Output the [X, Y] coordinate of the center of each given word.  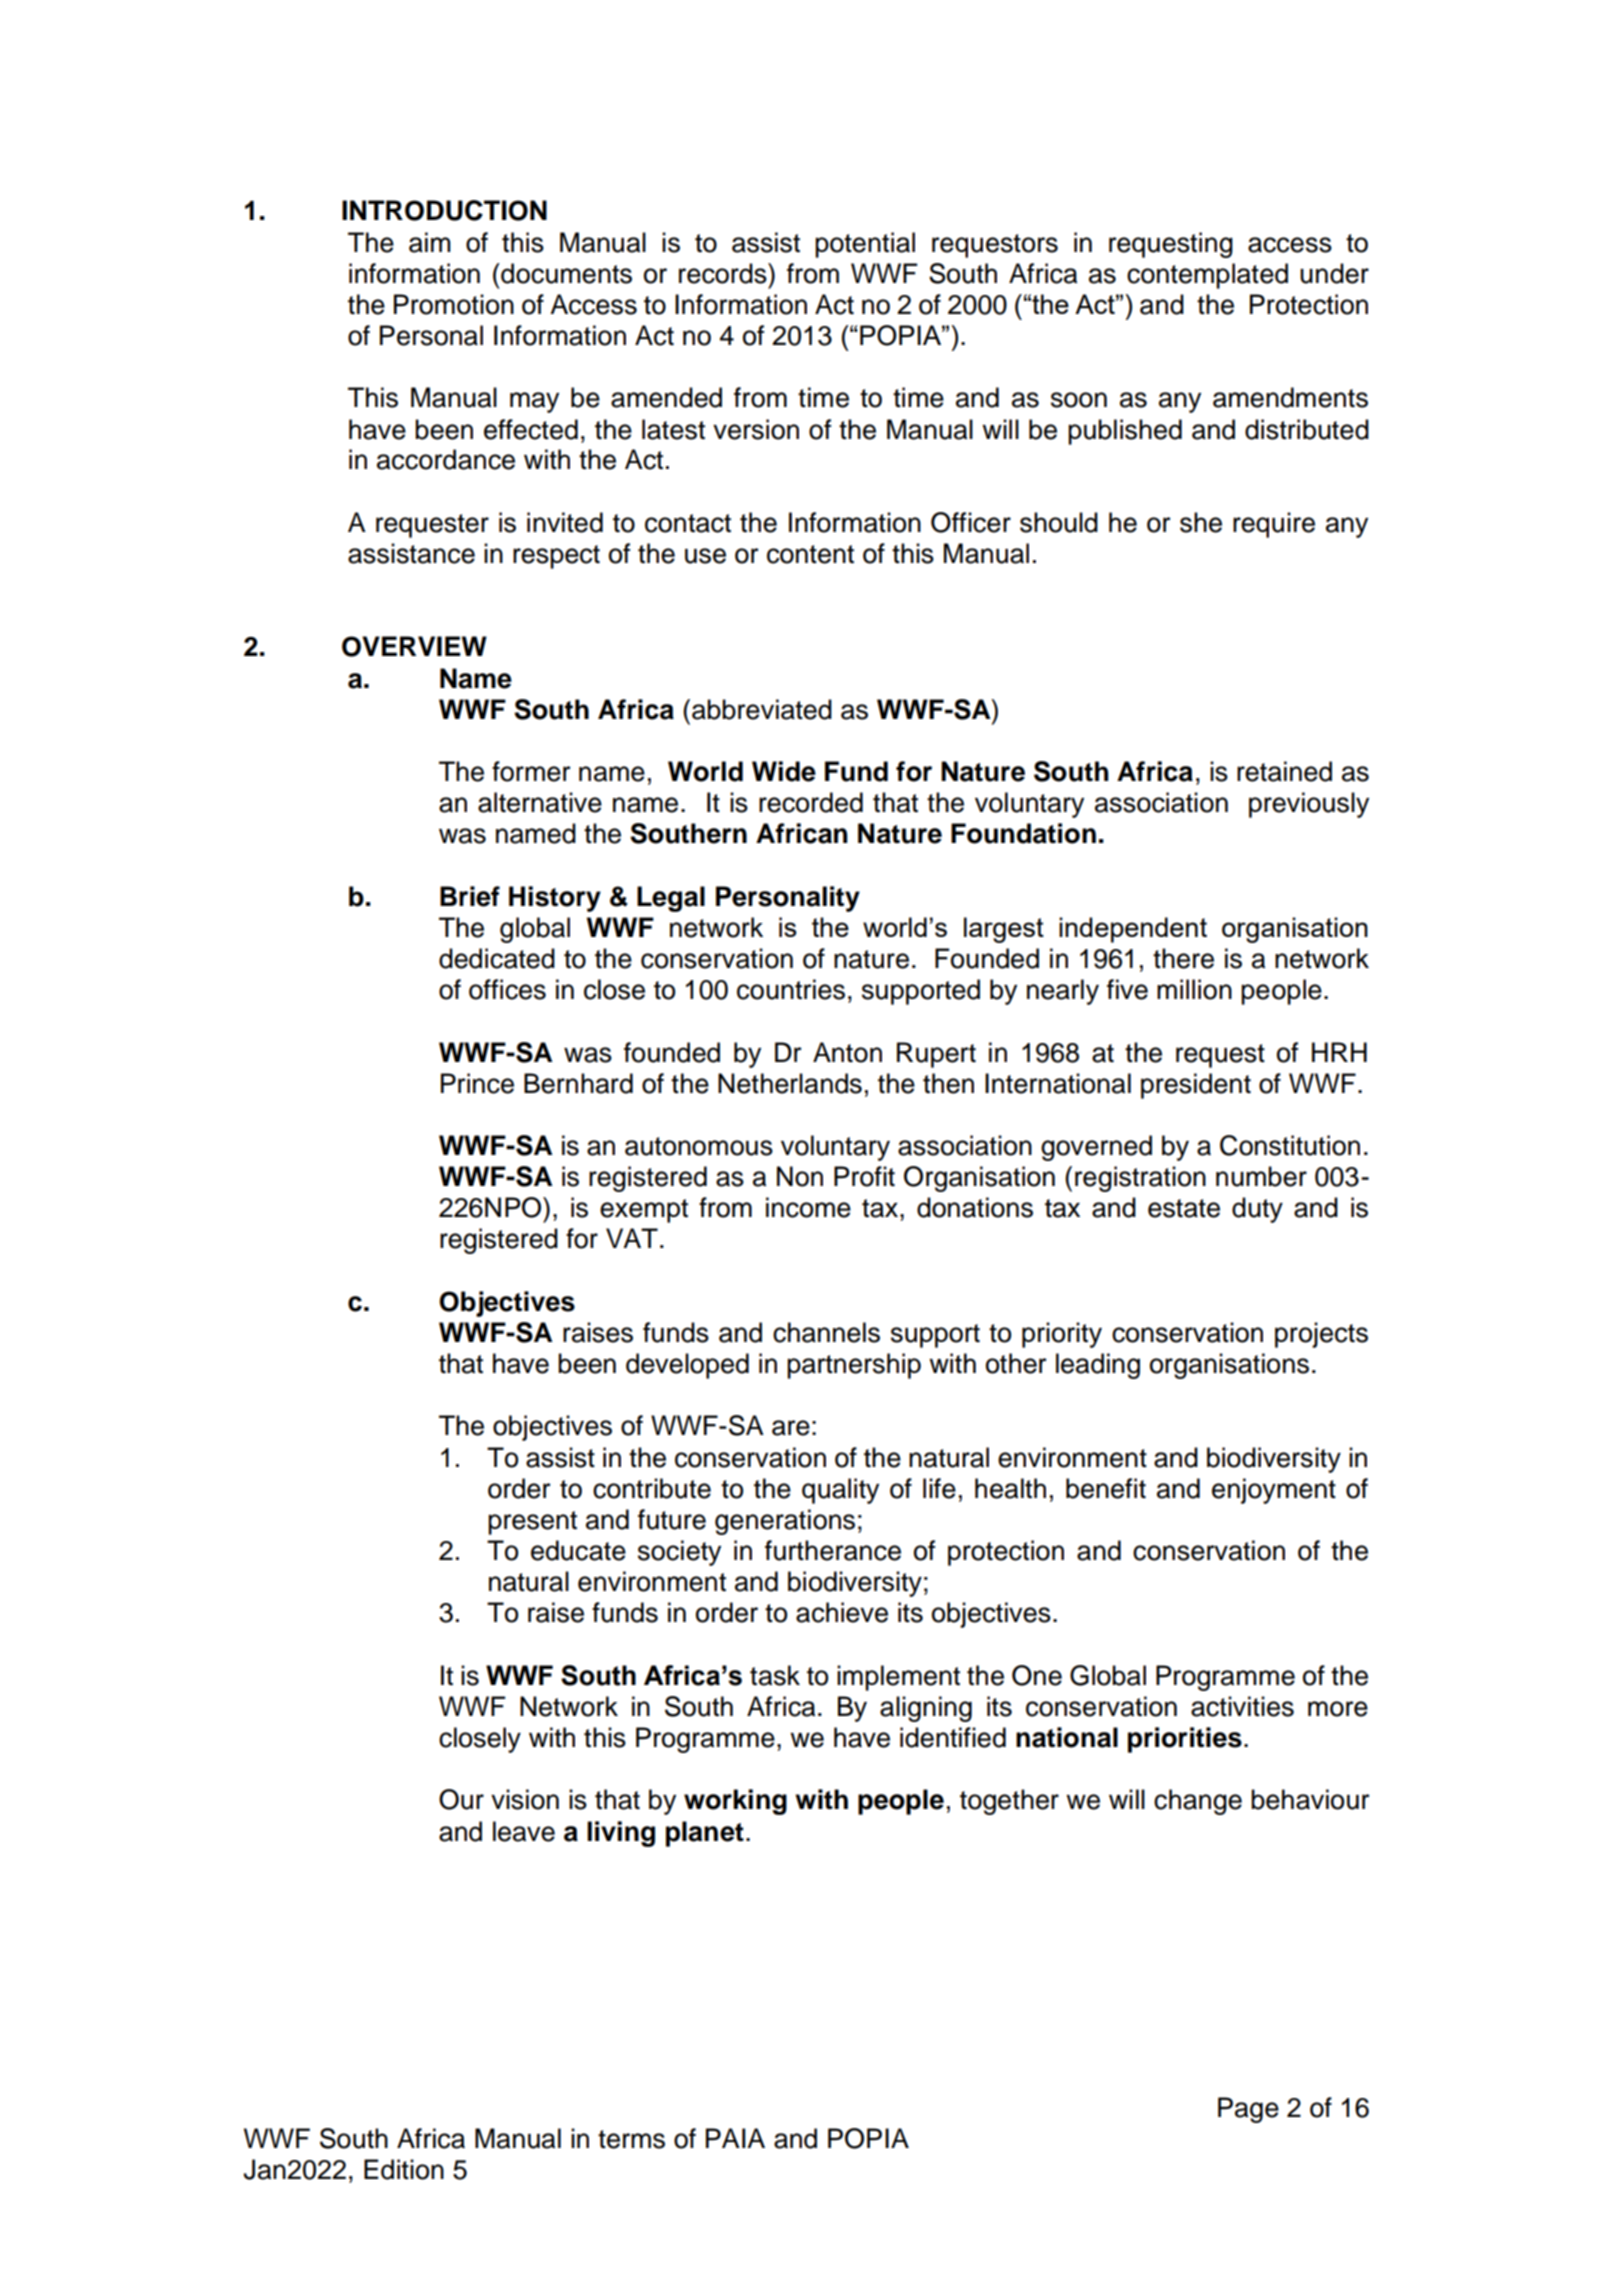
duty [1257, 1210]
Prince [477, 1083]
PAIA [735, 2138]
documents [565, 273]
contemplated [1207, 276]
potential [865, 245]
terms [631, 2139]
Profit [864, 1176]
